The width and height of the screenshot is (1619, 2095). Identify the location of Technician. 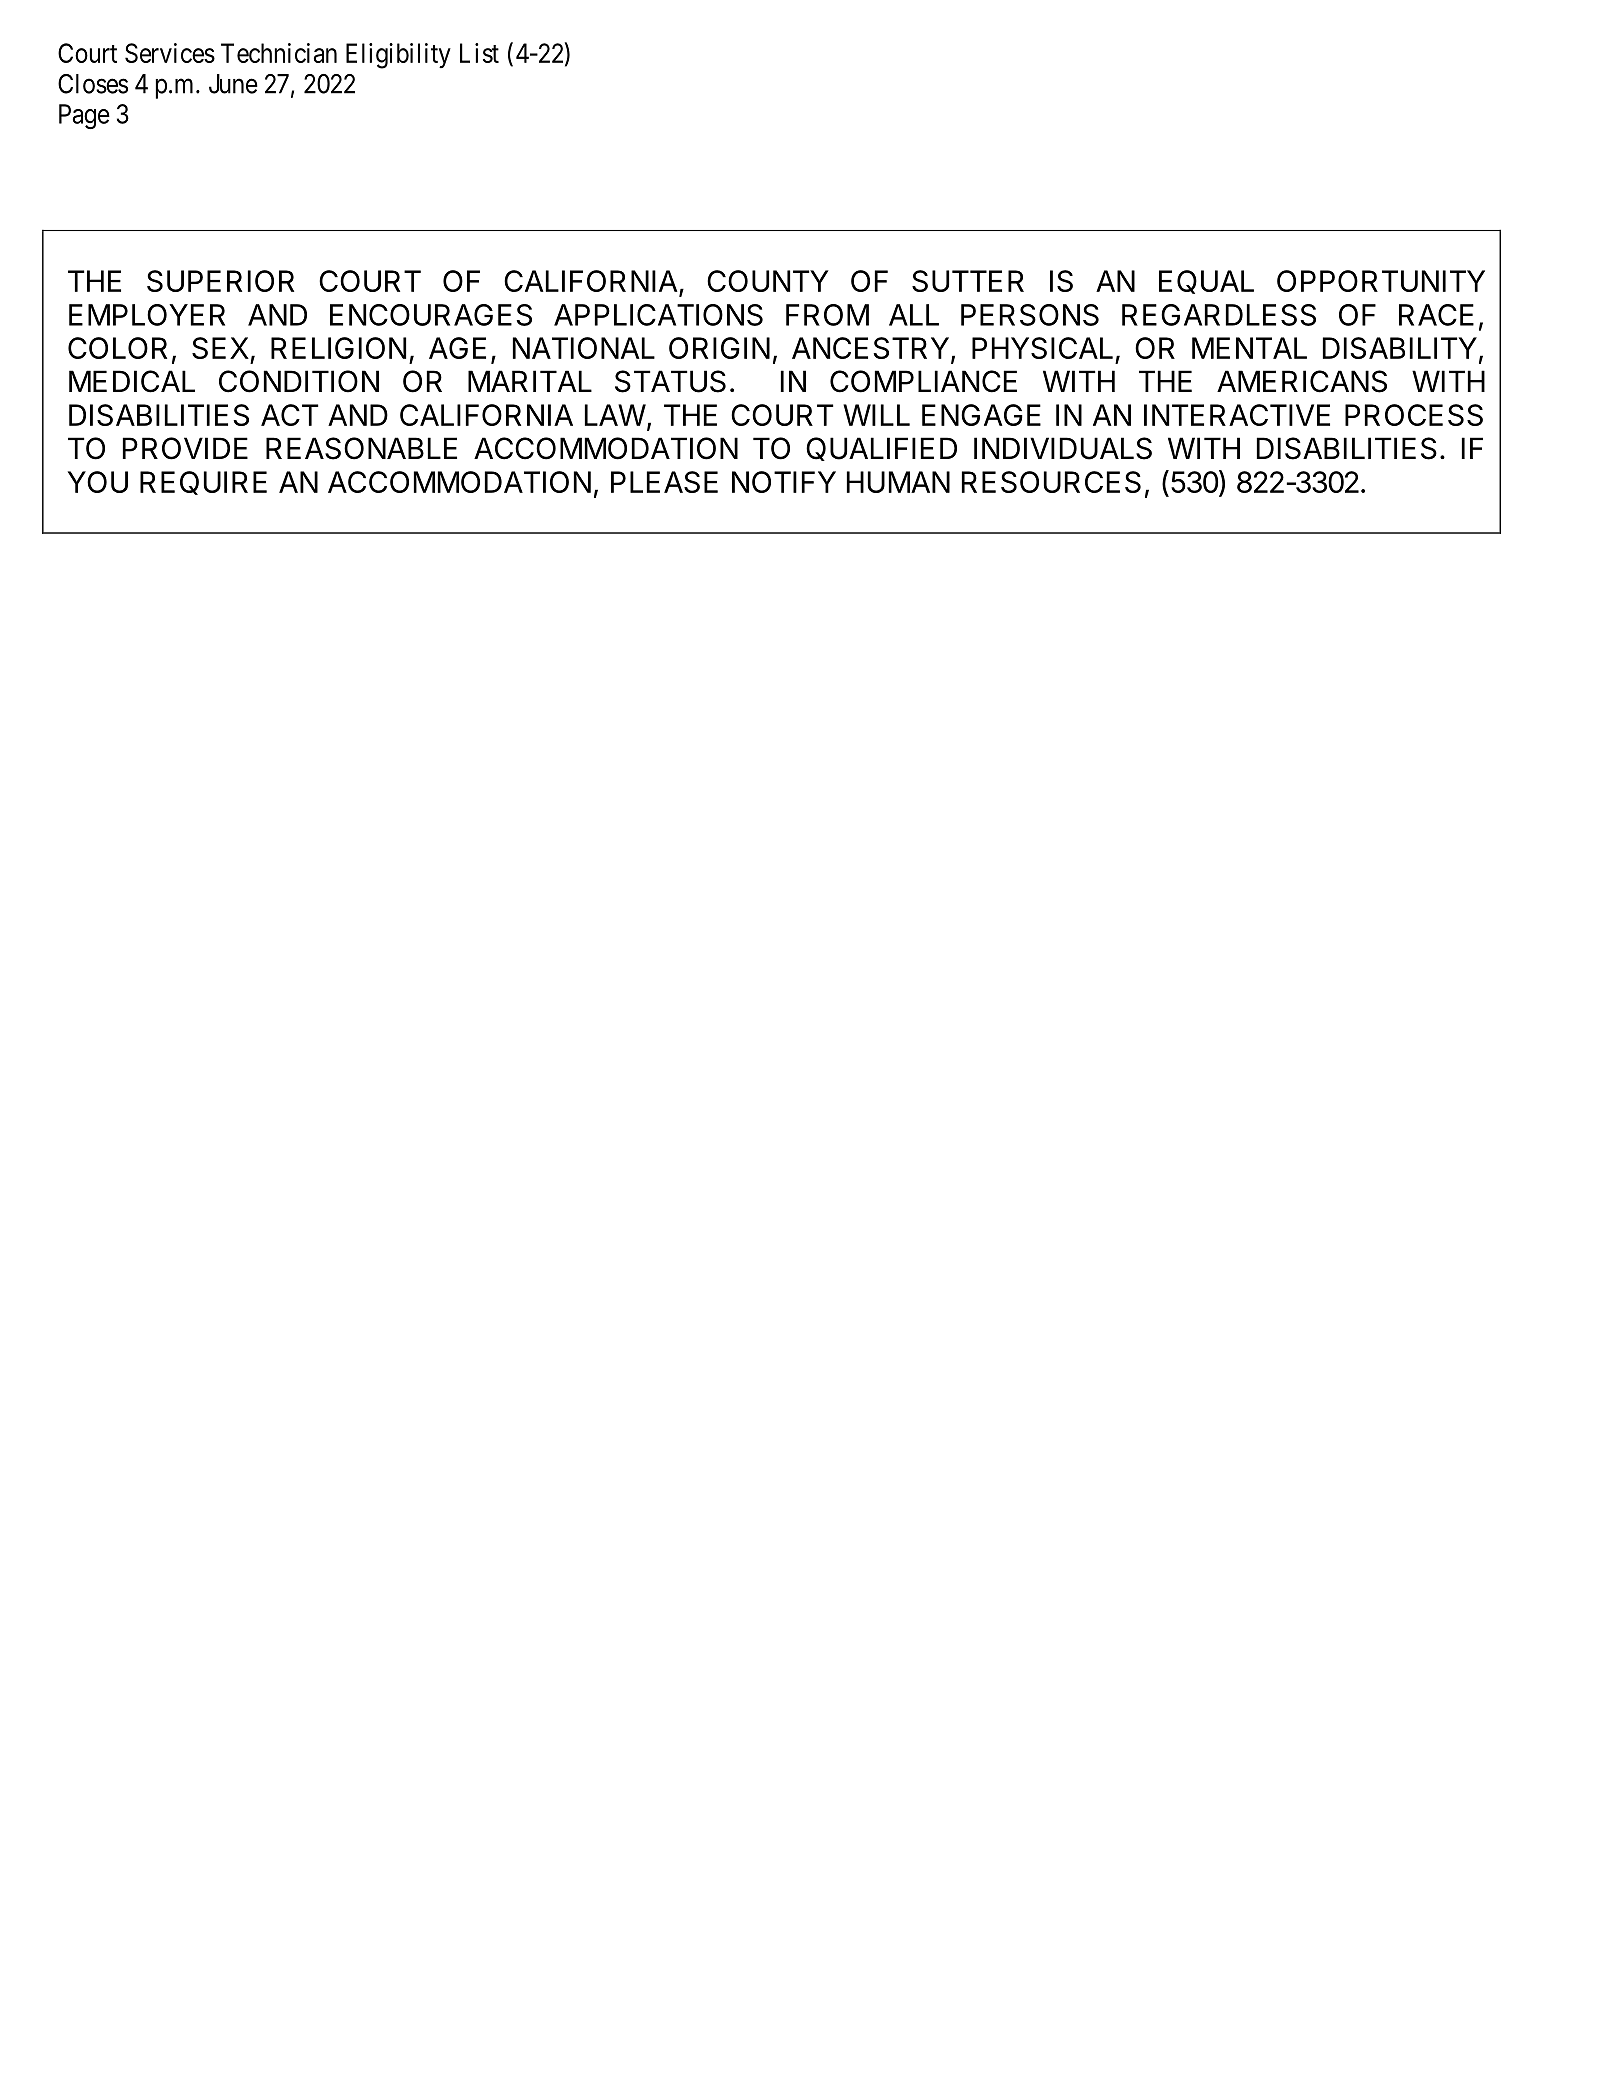
(279, 53).
